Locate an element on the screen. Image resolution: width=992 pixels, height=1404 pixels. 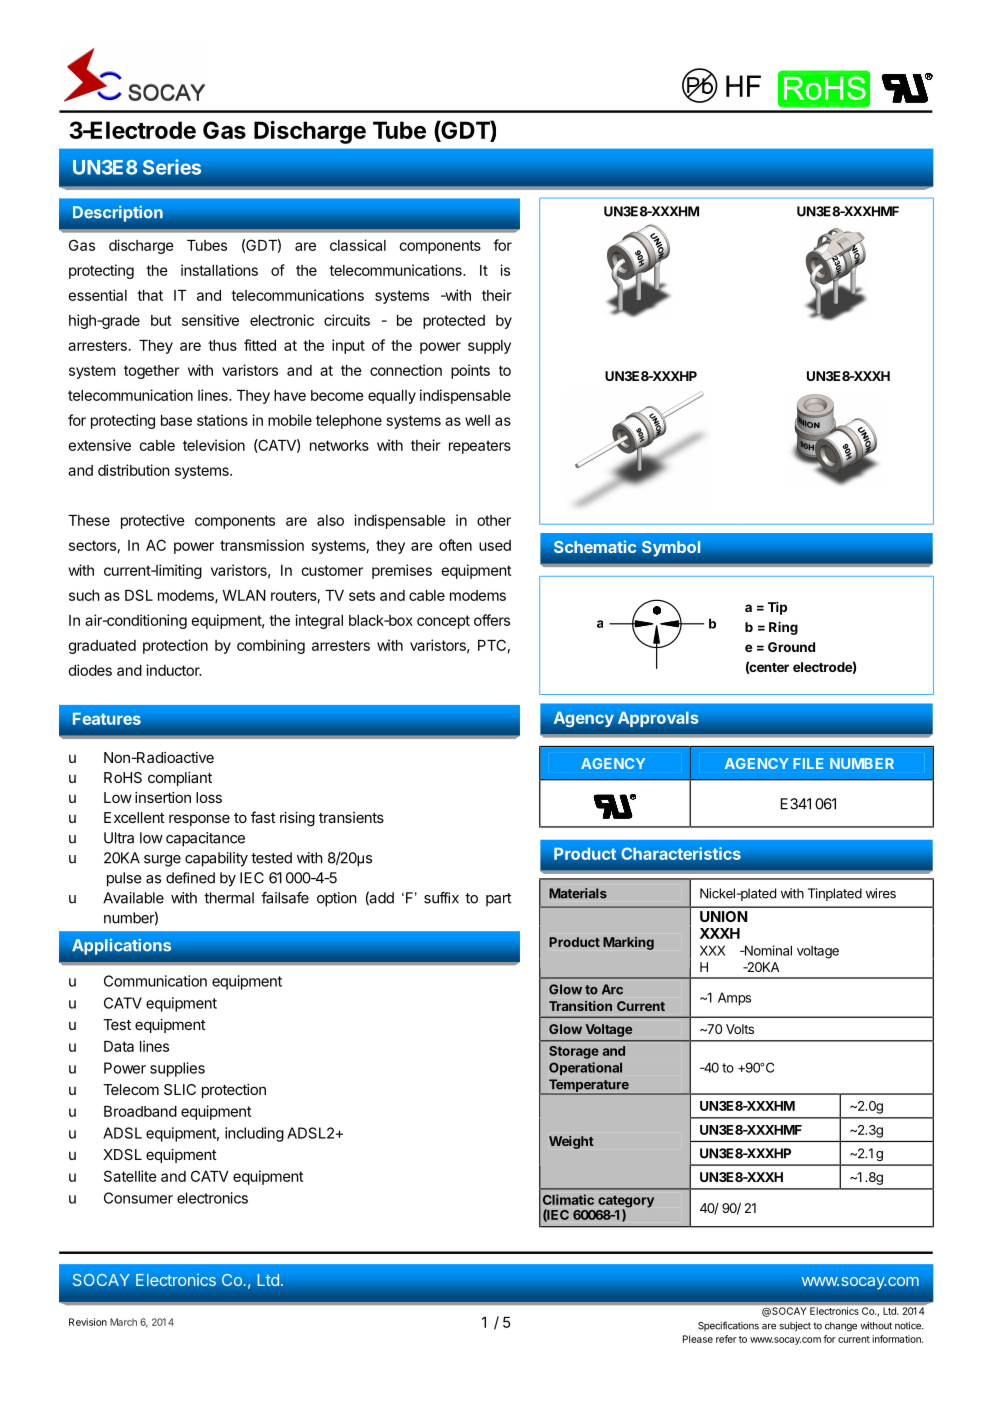
wires is located at coordinates (881, 893).
